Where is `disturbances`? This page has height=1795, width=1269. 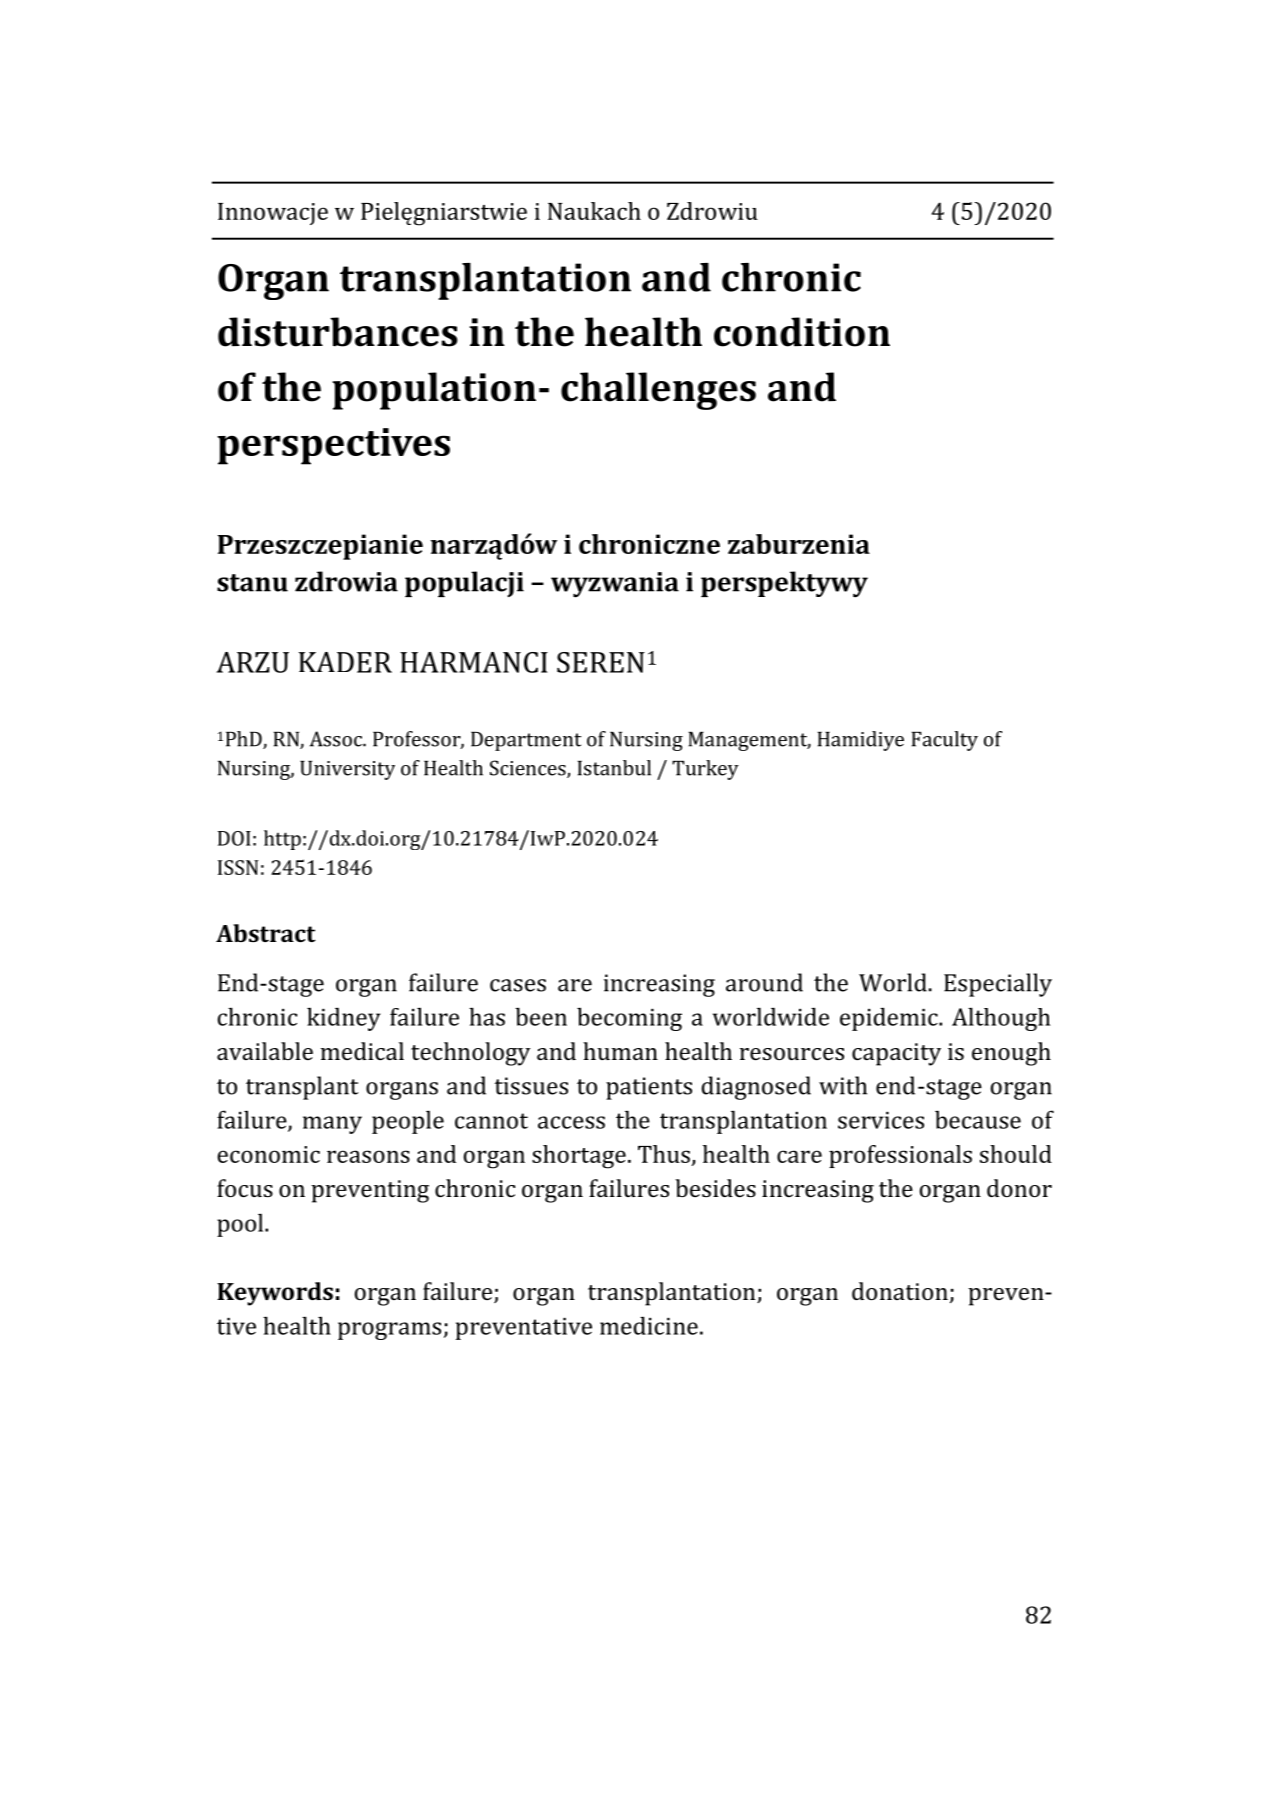
disturbances is located at coordinates (338, 332).
